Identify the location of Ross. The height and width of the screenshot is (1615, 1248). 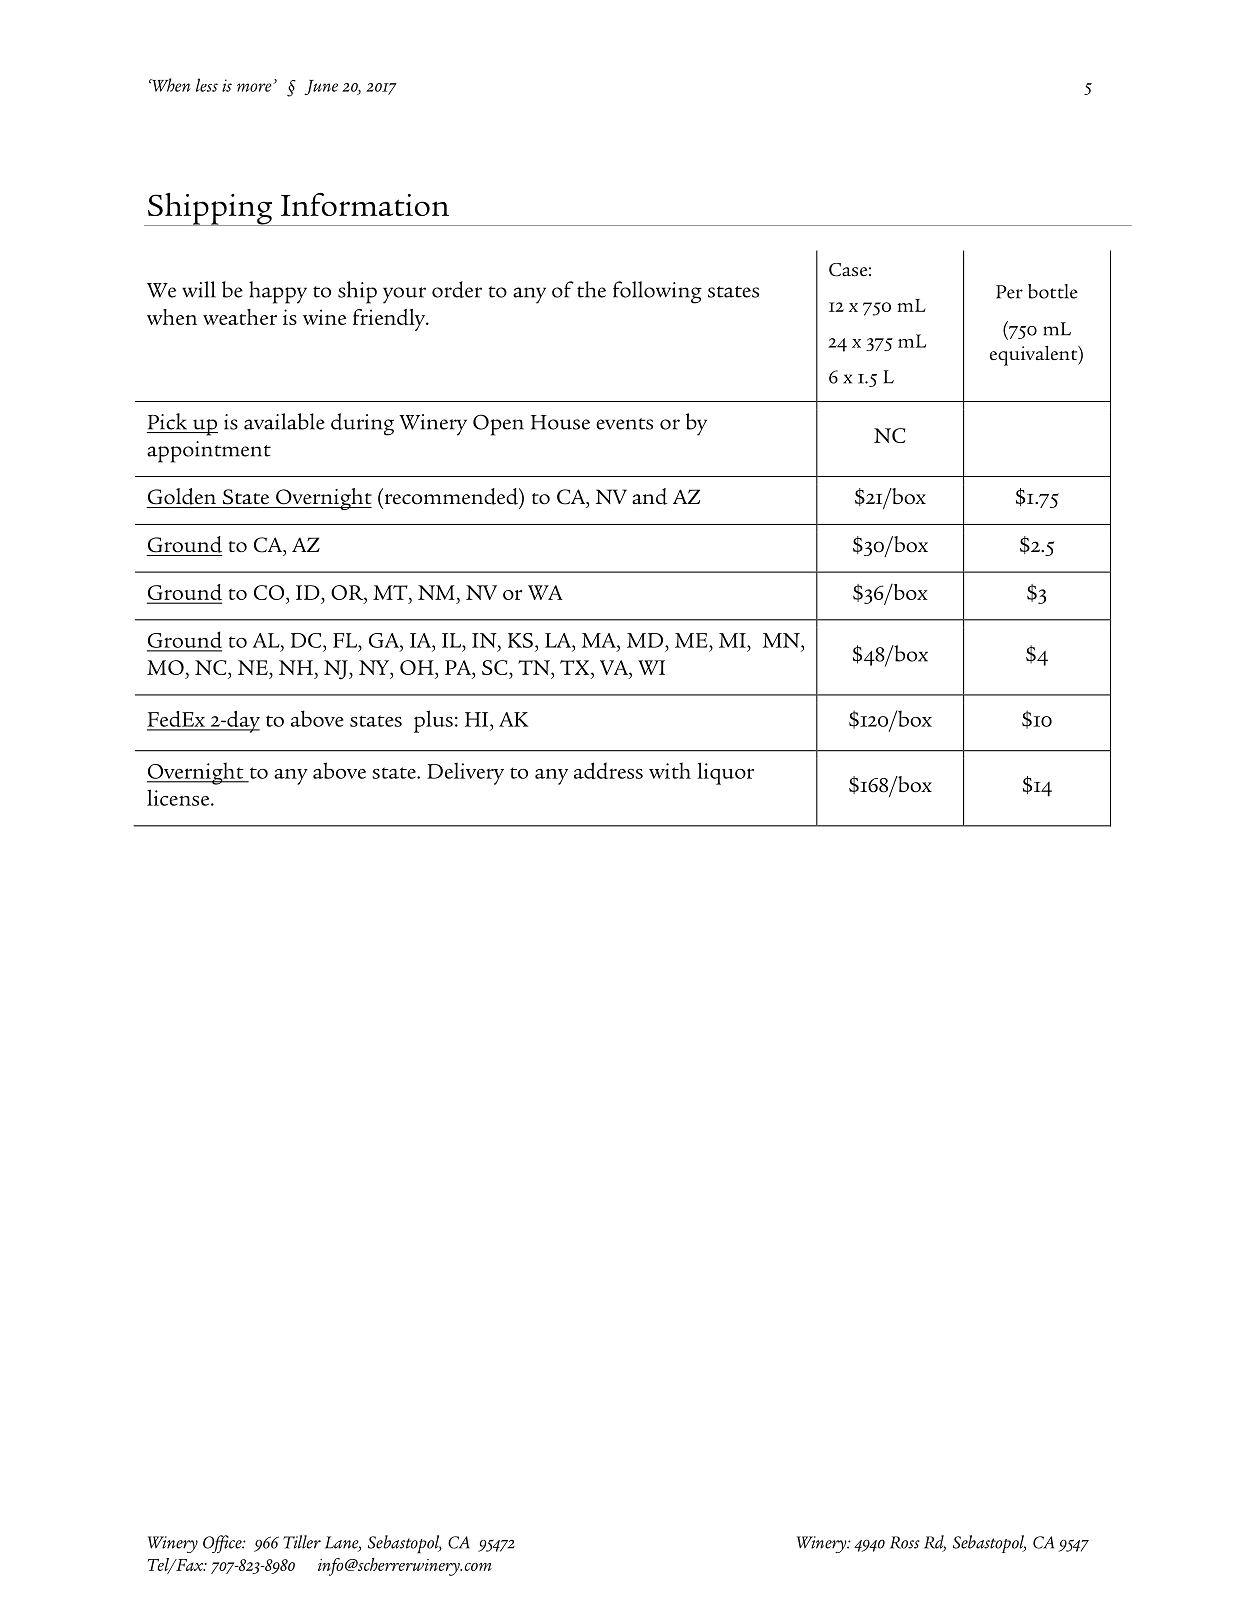
(905, 1542).
